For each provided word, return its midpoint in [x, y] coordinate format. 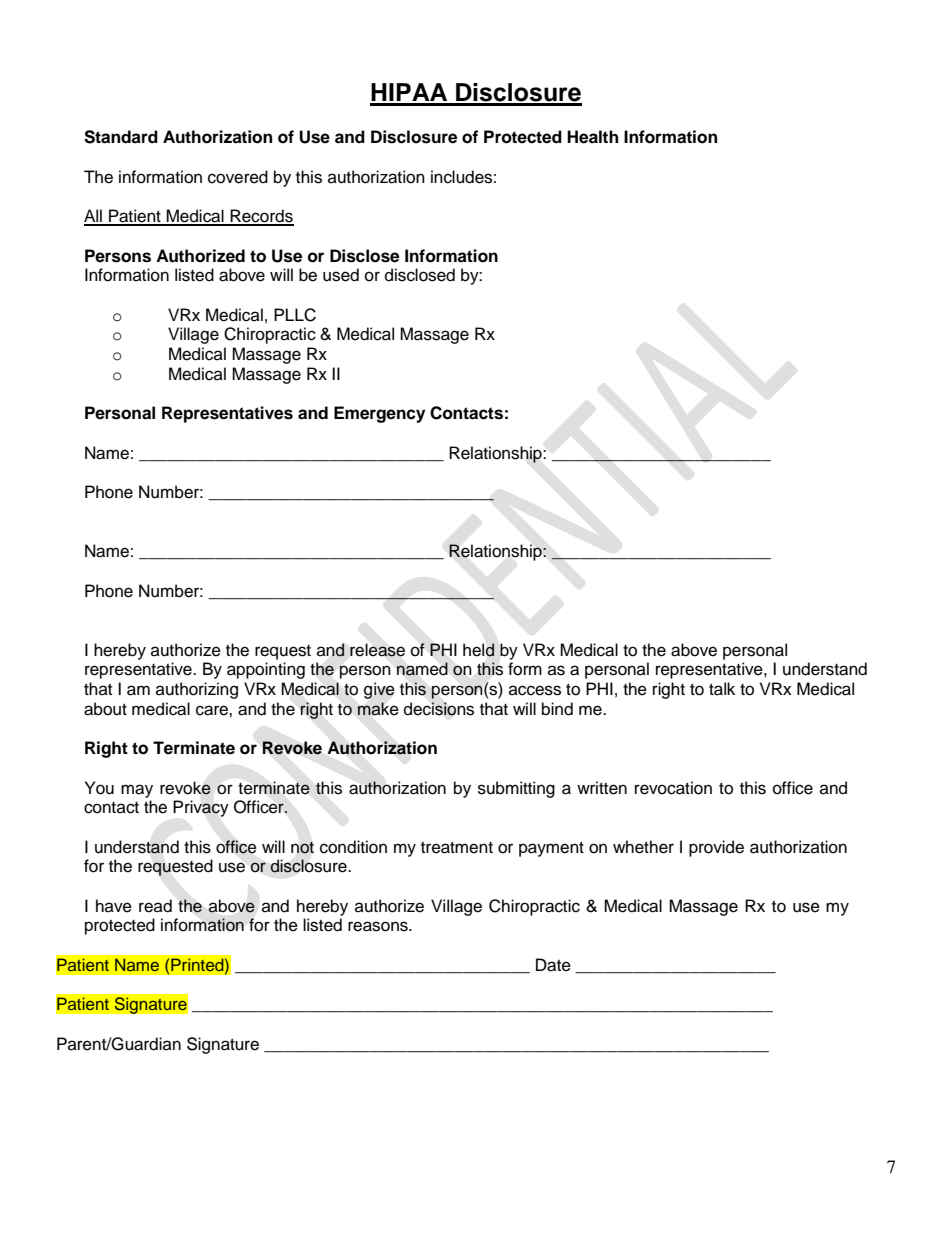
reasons [379, 926]
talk [722, 689]
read [155, 906]
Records [261, 217]
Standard [121, 137]
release [377, 650]
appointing [266, 670]
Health [592, 137]
